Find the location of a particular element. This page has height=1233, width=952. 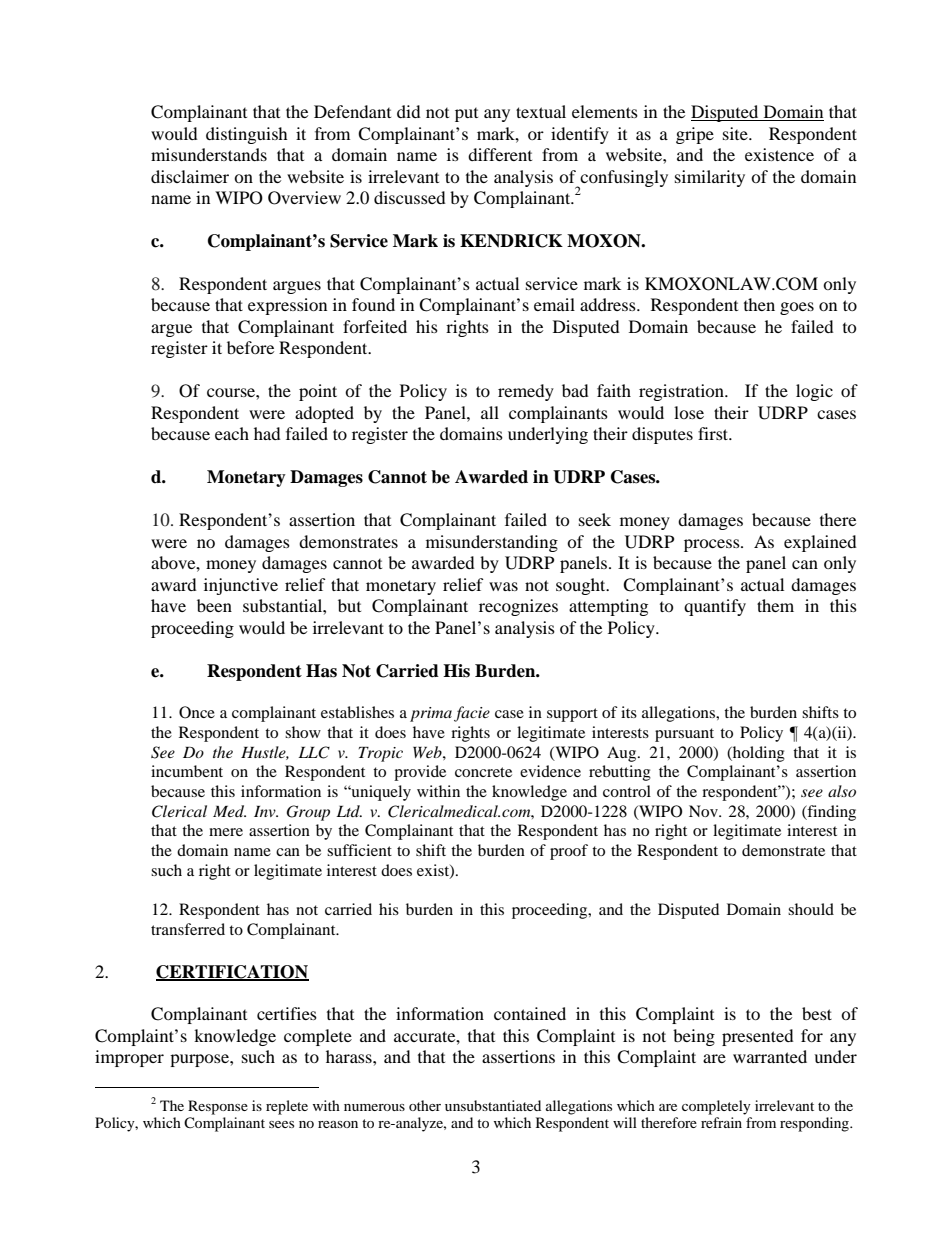

Response is located at coordinates (218, 1107).
